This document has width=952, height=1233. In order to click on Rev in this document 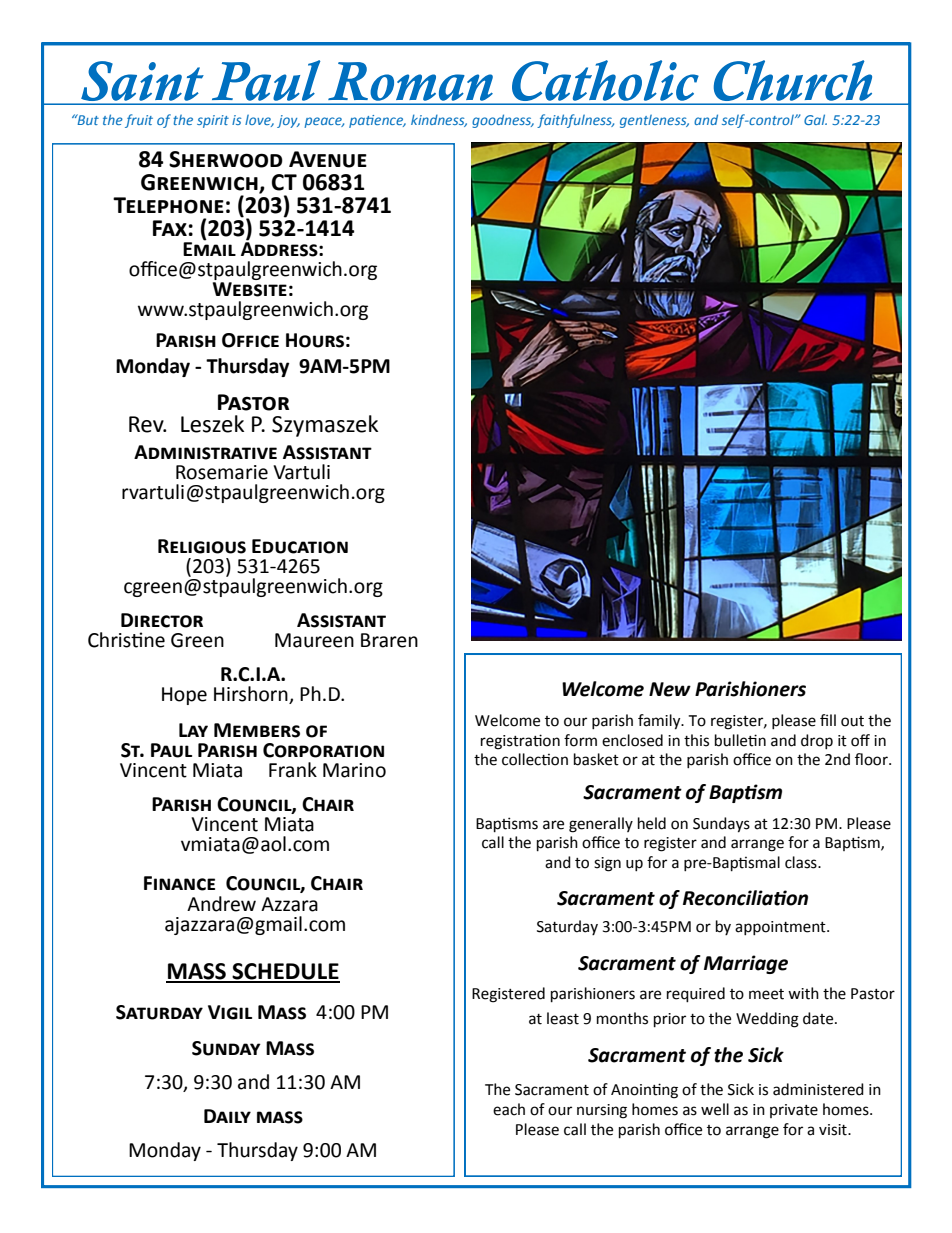, I will do `click(147, 424)`.
